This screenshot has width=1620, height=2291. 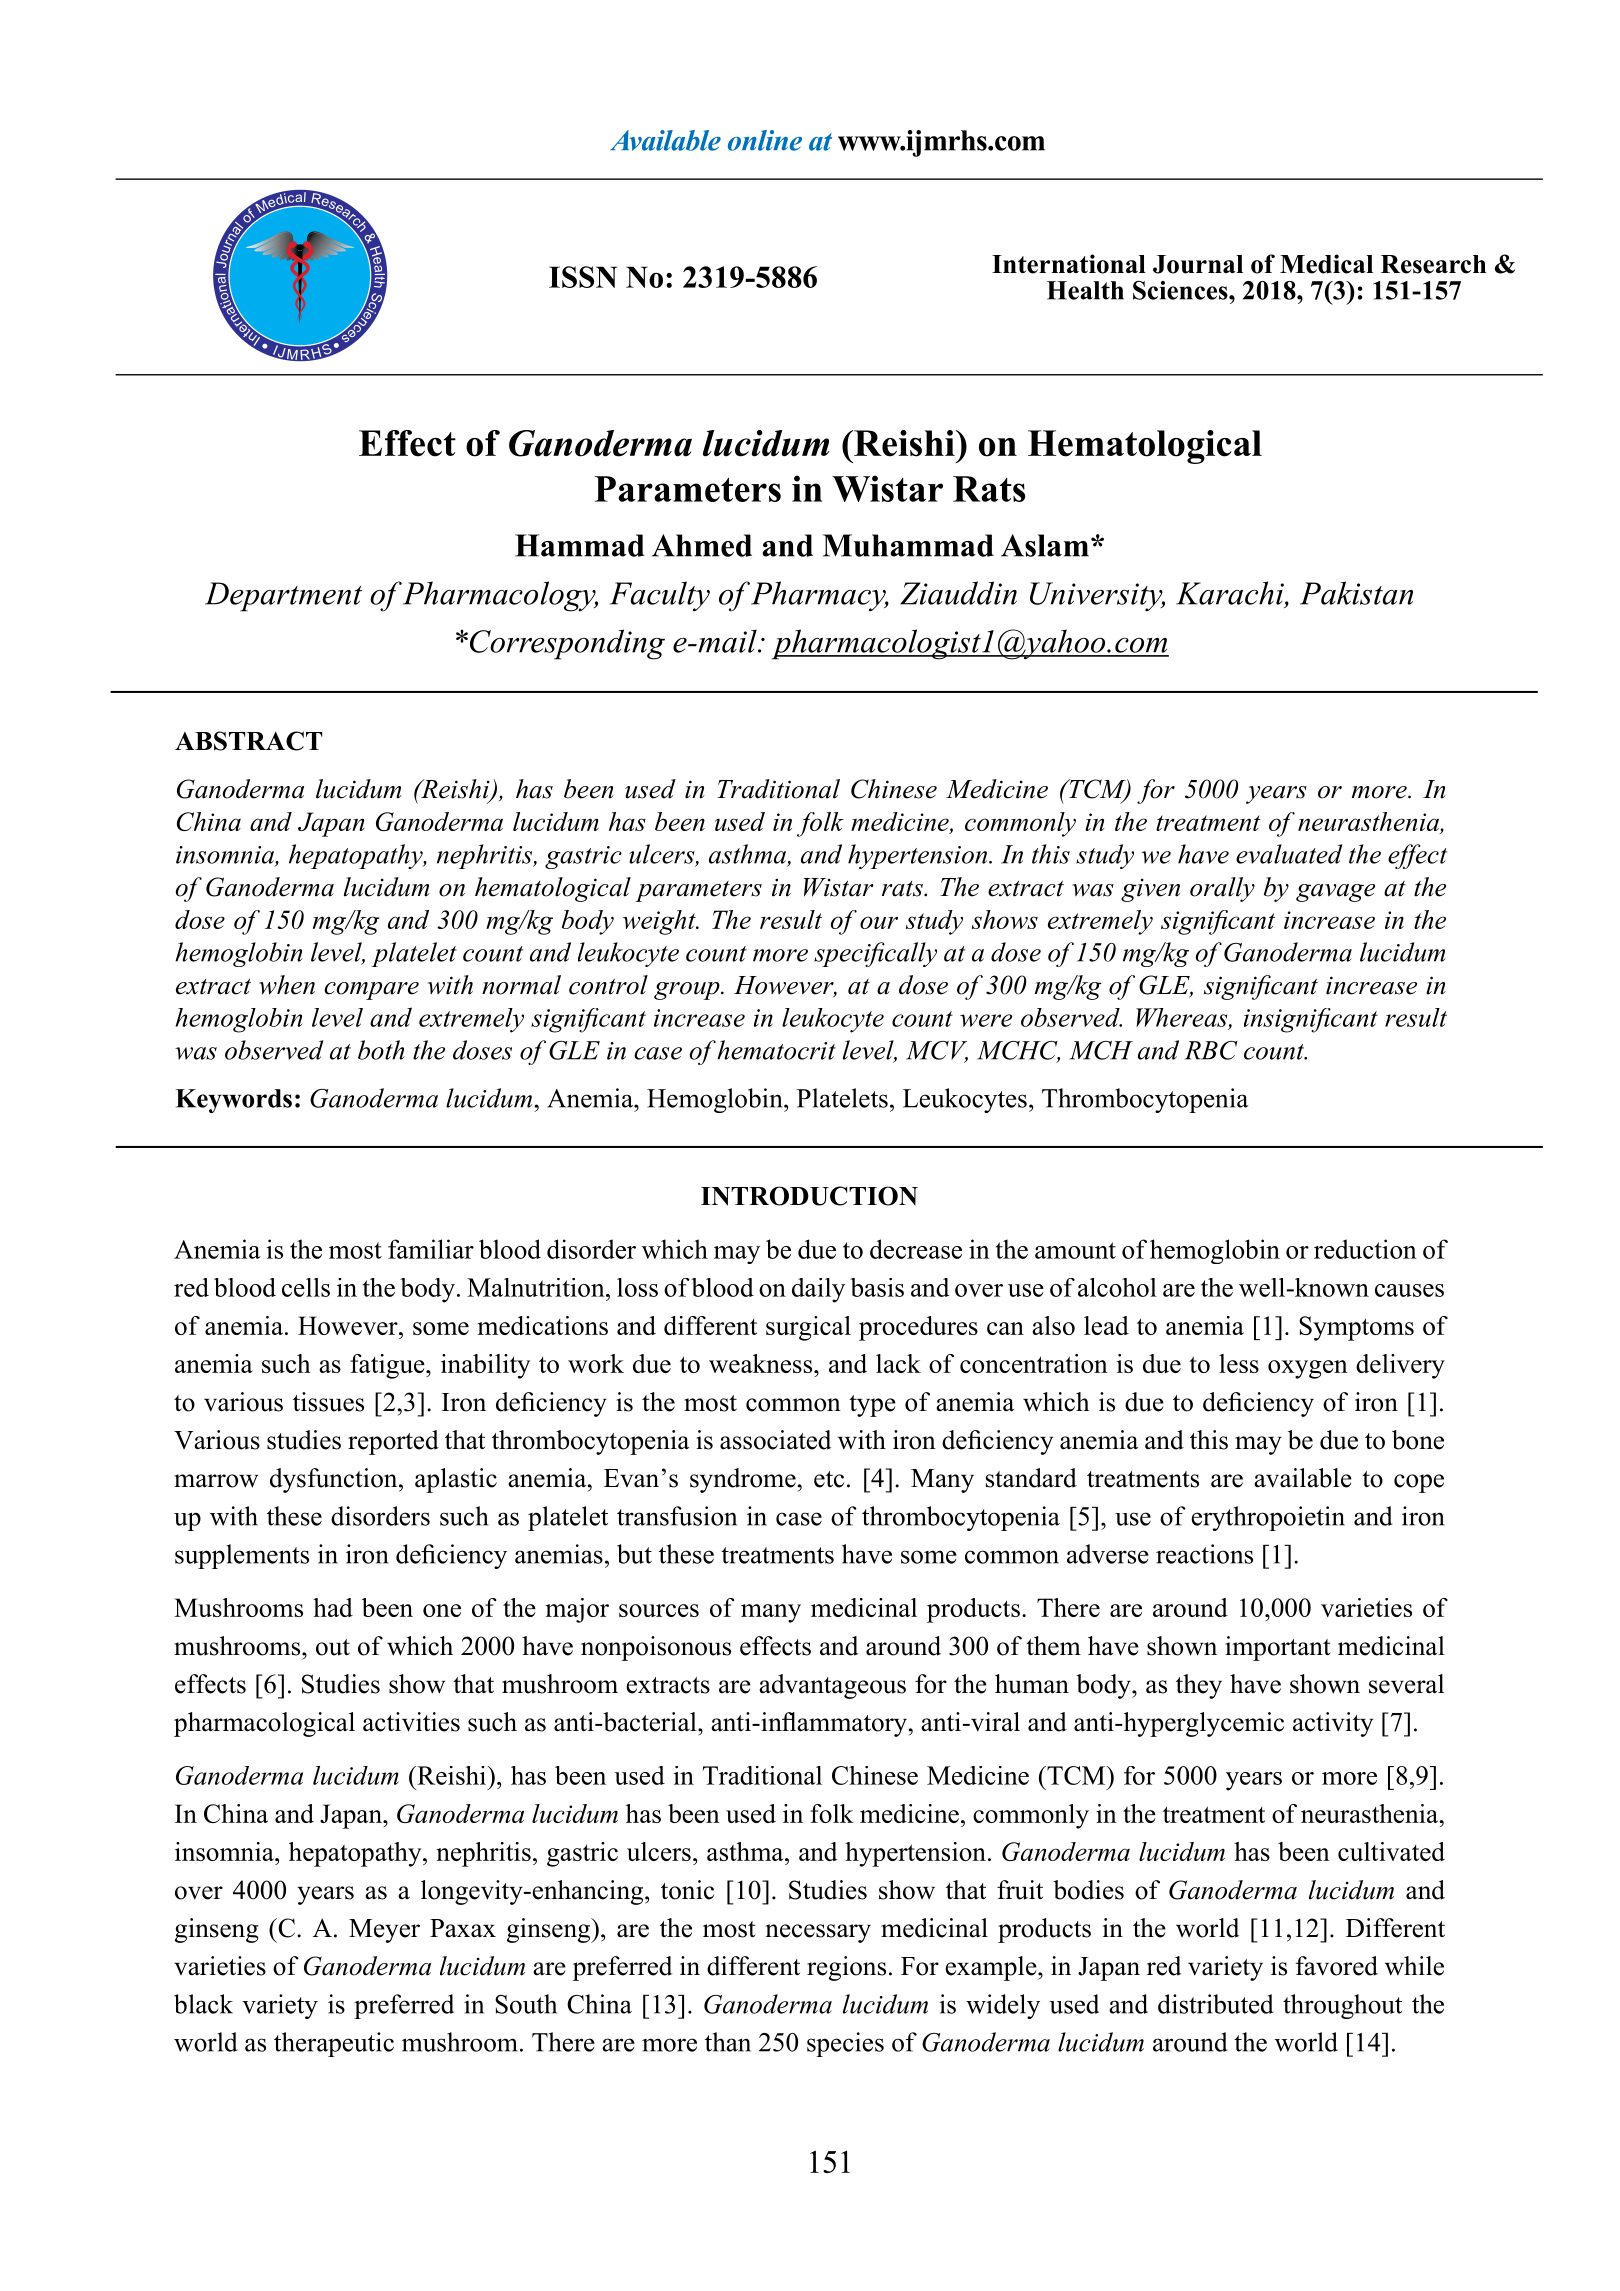 I want to click on type, so click(x=872, y=1406).
